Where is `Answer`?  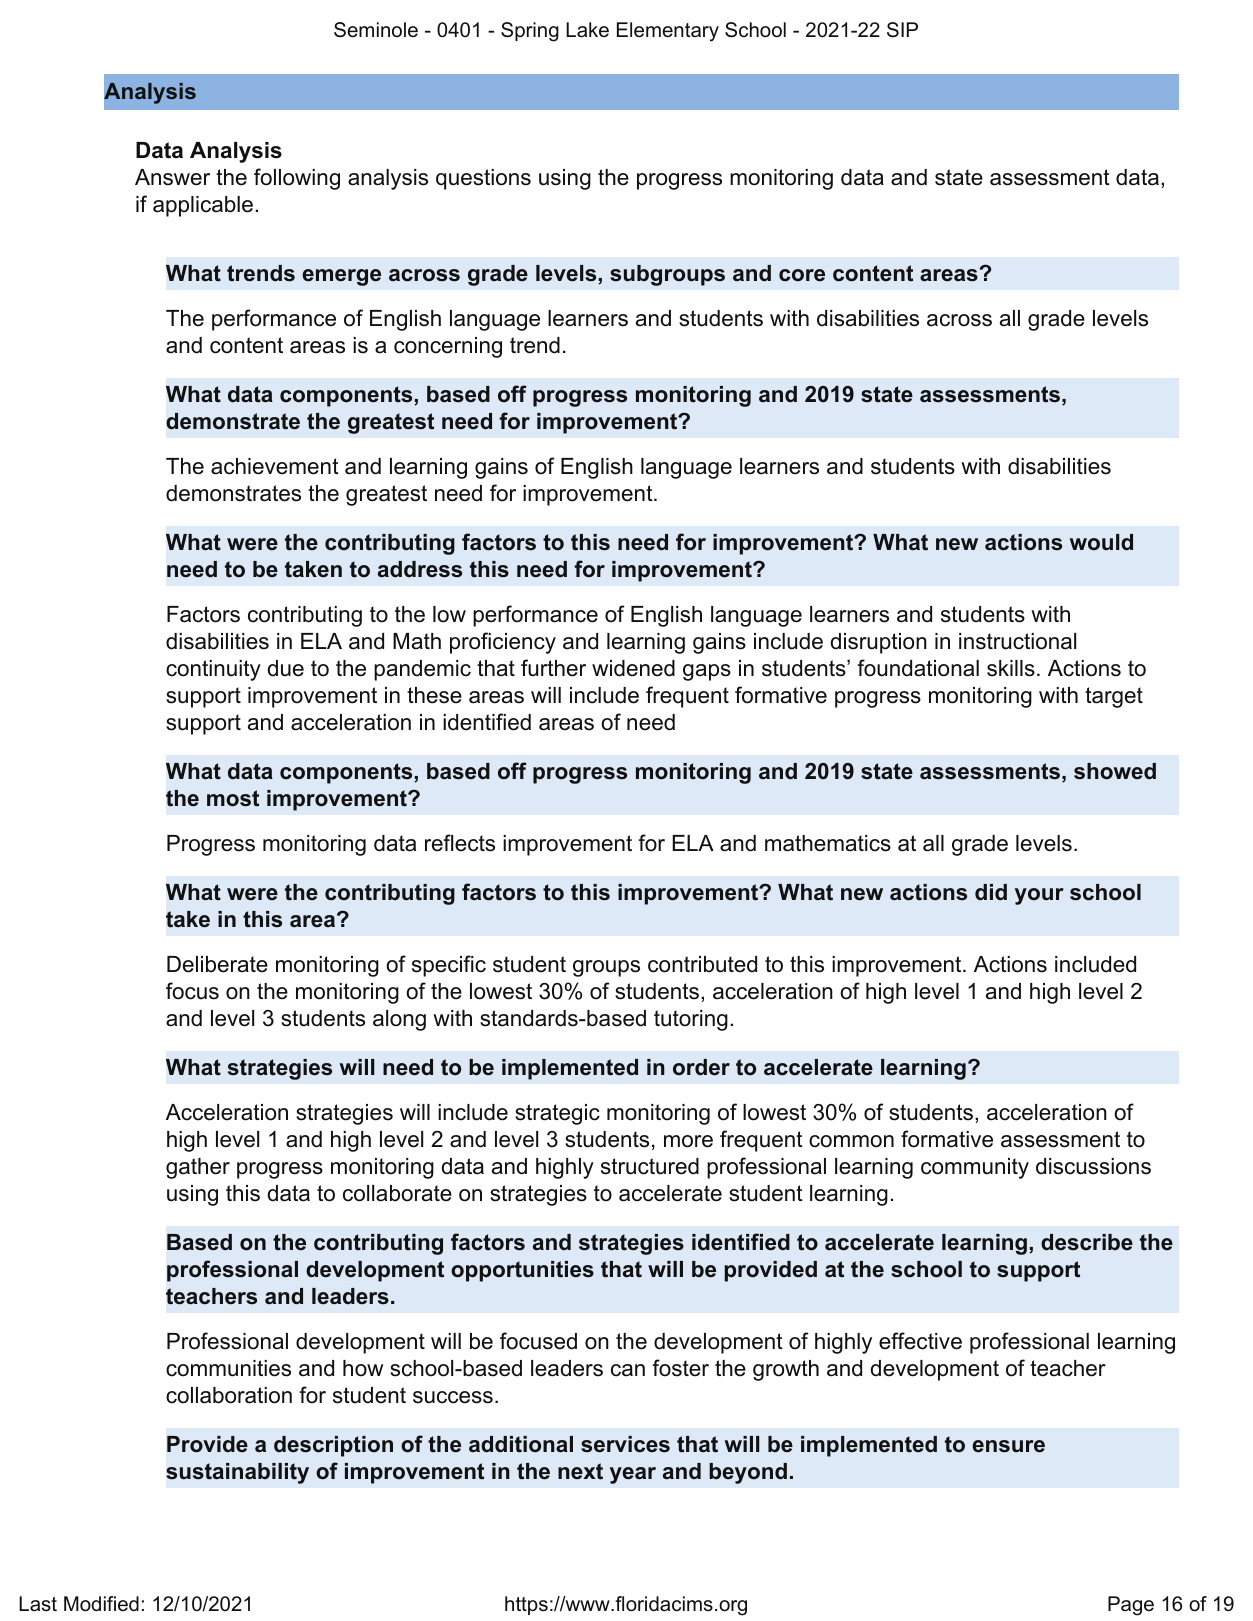
Answer is located at coordinates (172, 177).
